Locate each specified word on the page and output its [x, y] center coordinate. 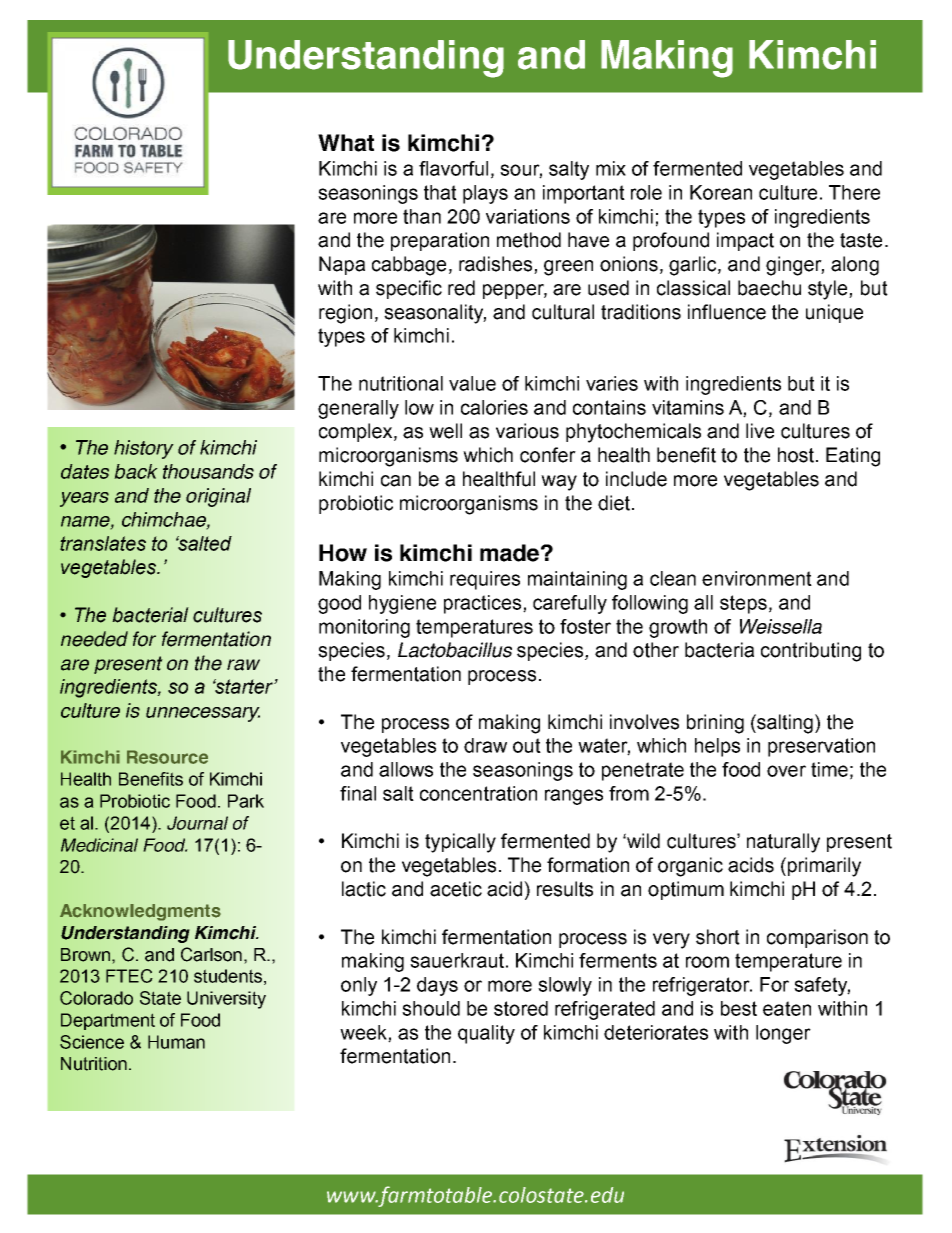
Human [176, 1042]
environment [757, 578]
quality [486, 1034]
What [346, 143]
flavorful [453, 168]
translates [103, 543]
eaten [787, 1008]
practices [484, 604]
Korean [721, 192]
